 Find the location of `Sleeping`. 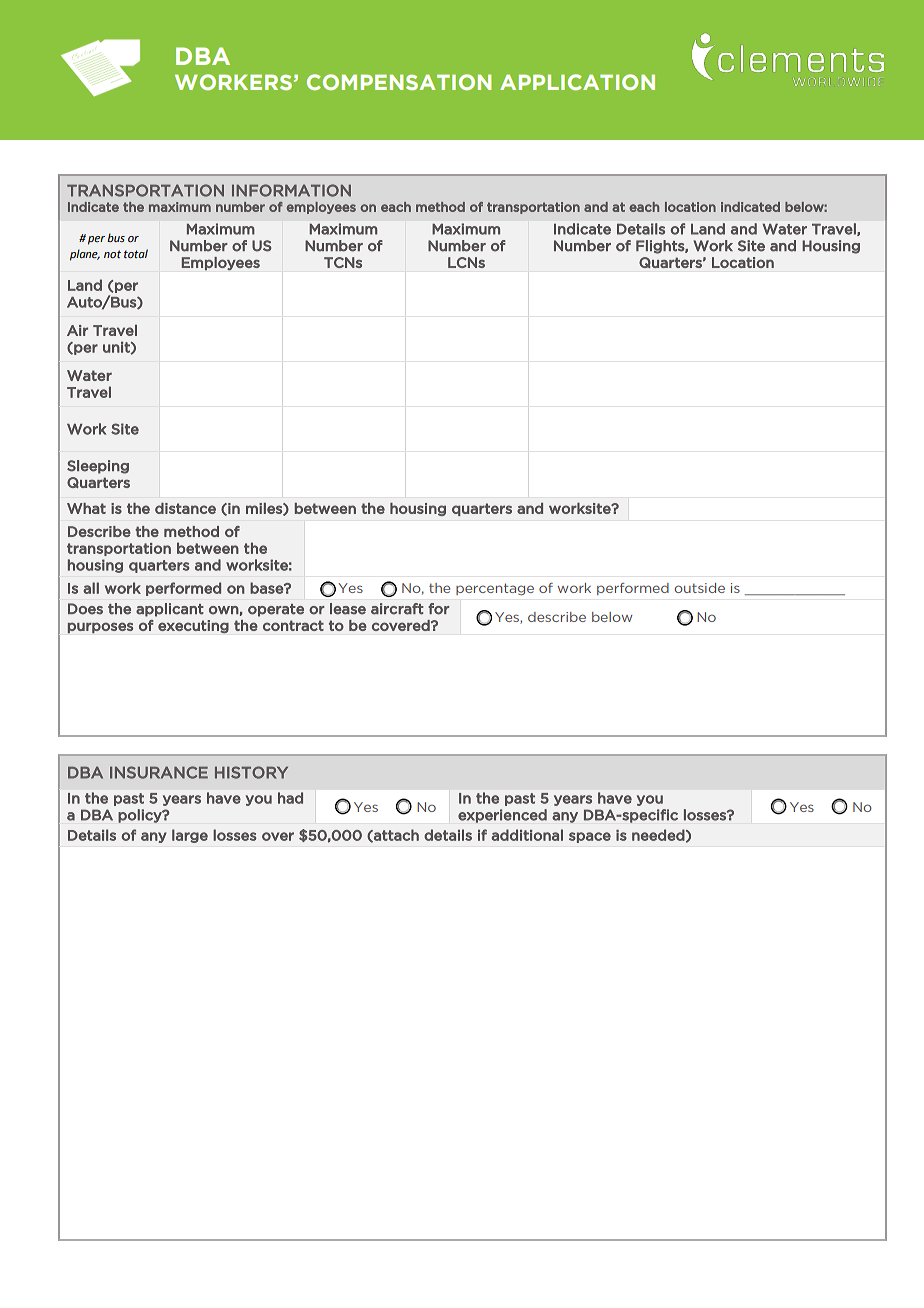

Sleeping is located at coordinates (98, 467).
